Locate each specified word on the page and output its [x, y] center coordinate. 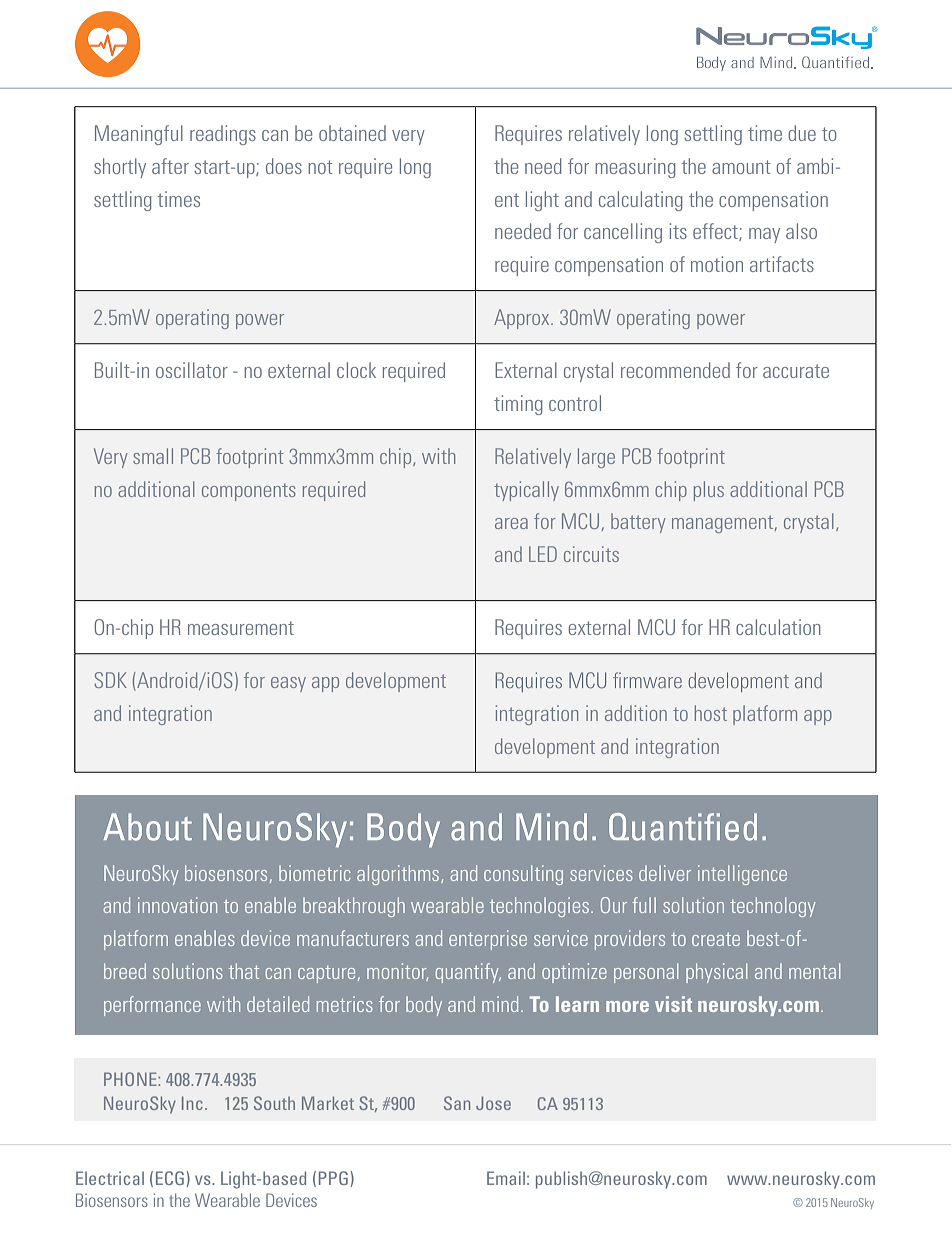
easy [288, 684]
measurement [241, 628]
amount [741, 167]
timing [518, 405]
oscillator [192, 370]
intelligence [742, 875]
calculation [778, 627]
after [170, 166]
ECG [170, 1178]
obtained [352, 133]
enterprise [488, 940]
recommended [675, 370]
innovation [177, 905]
